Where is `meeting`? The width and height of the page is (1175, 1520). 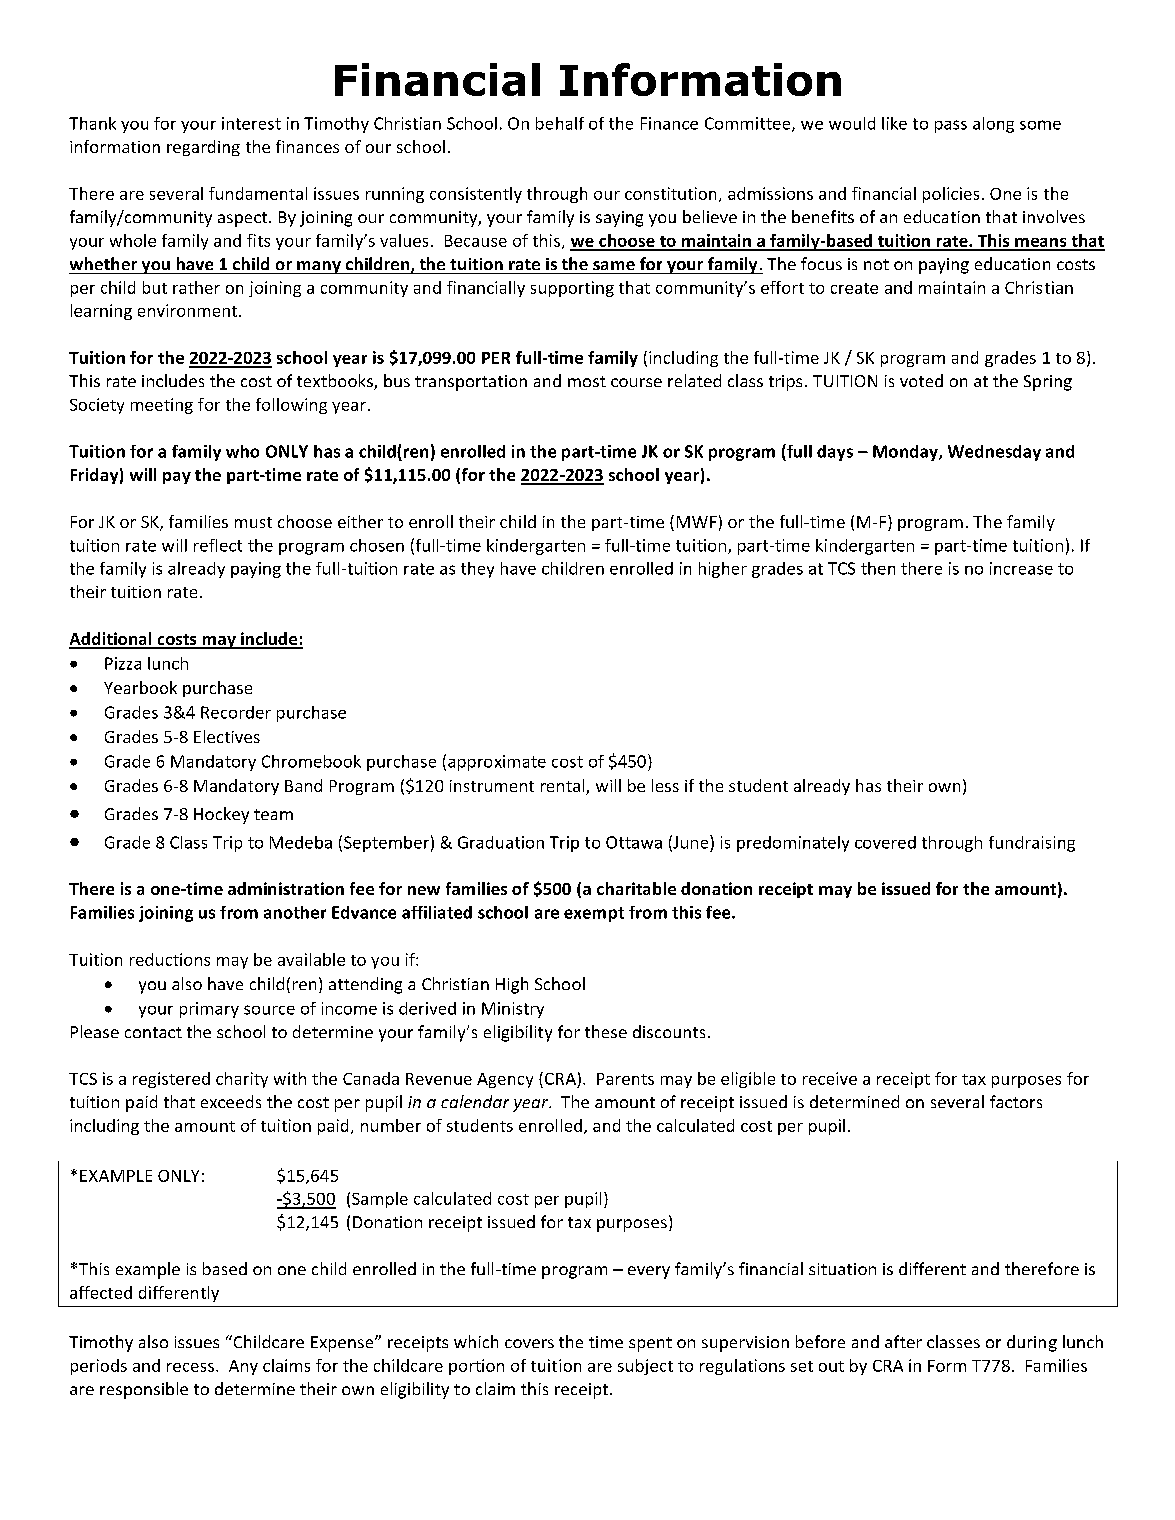
meeting is located at coordinates (162, 406).
